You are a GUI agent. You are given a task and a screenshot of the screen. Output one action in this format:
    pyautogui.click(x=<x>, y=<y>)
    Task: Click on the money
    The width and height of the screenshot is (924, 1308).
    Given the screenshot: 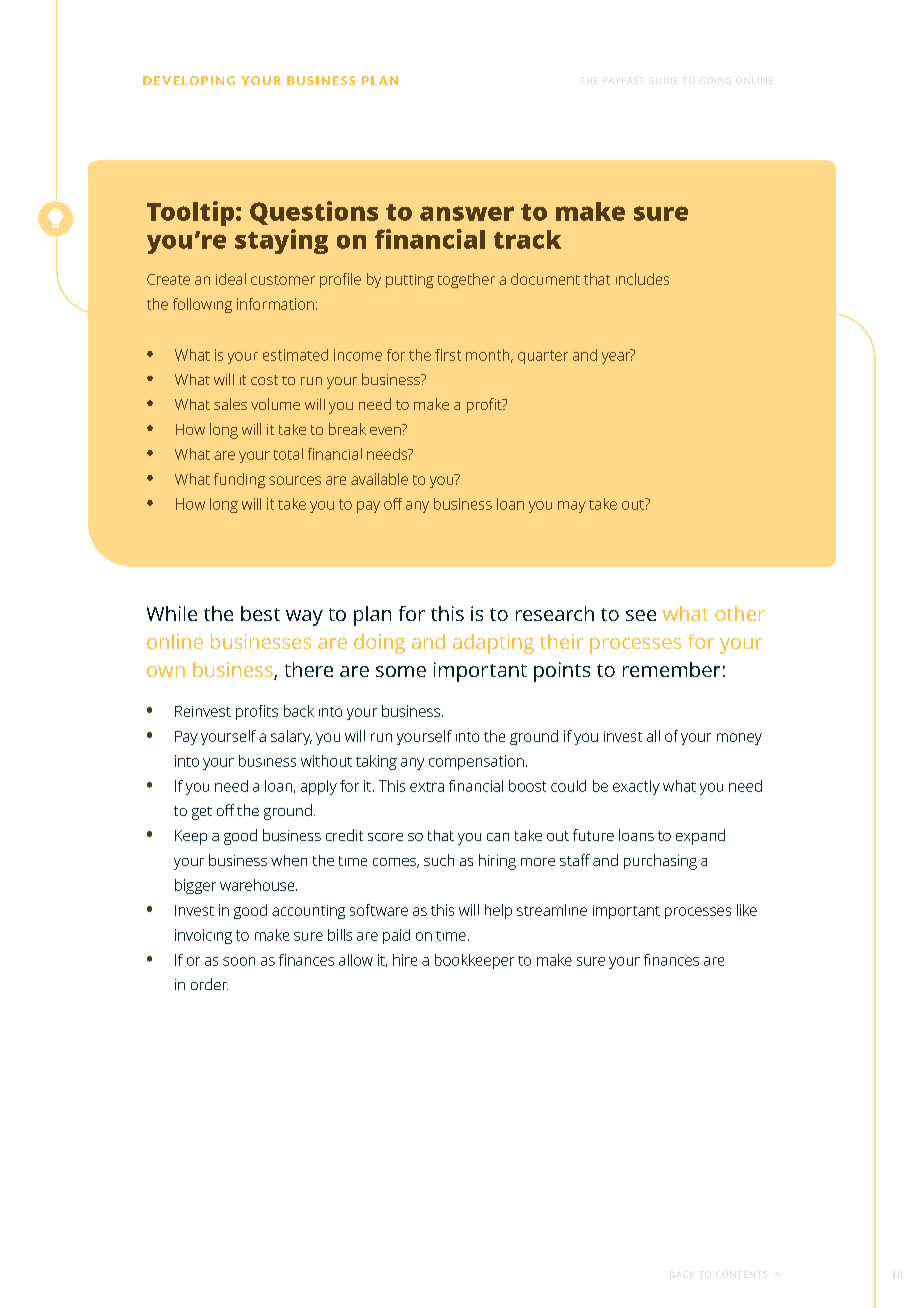 What is the action you would take?
    pyautogui.click(x=739, y=739)
